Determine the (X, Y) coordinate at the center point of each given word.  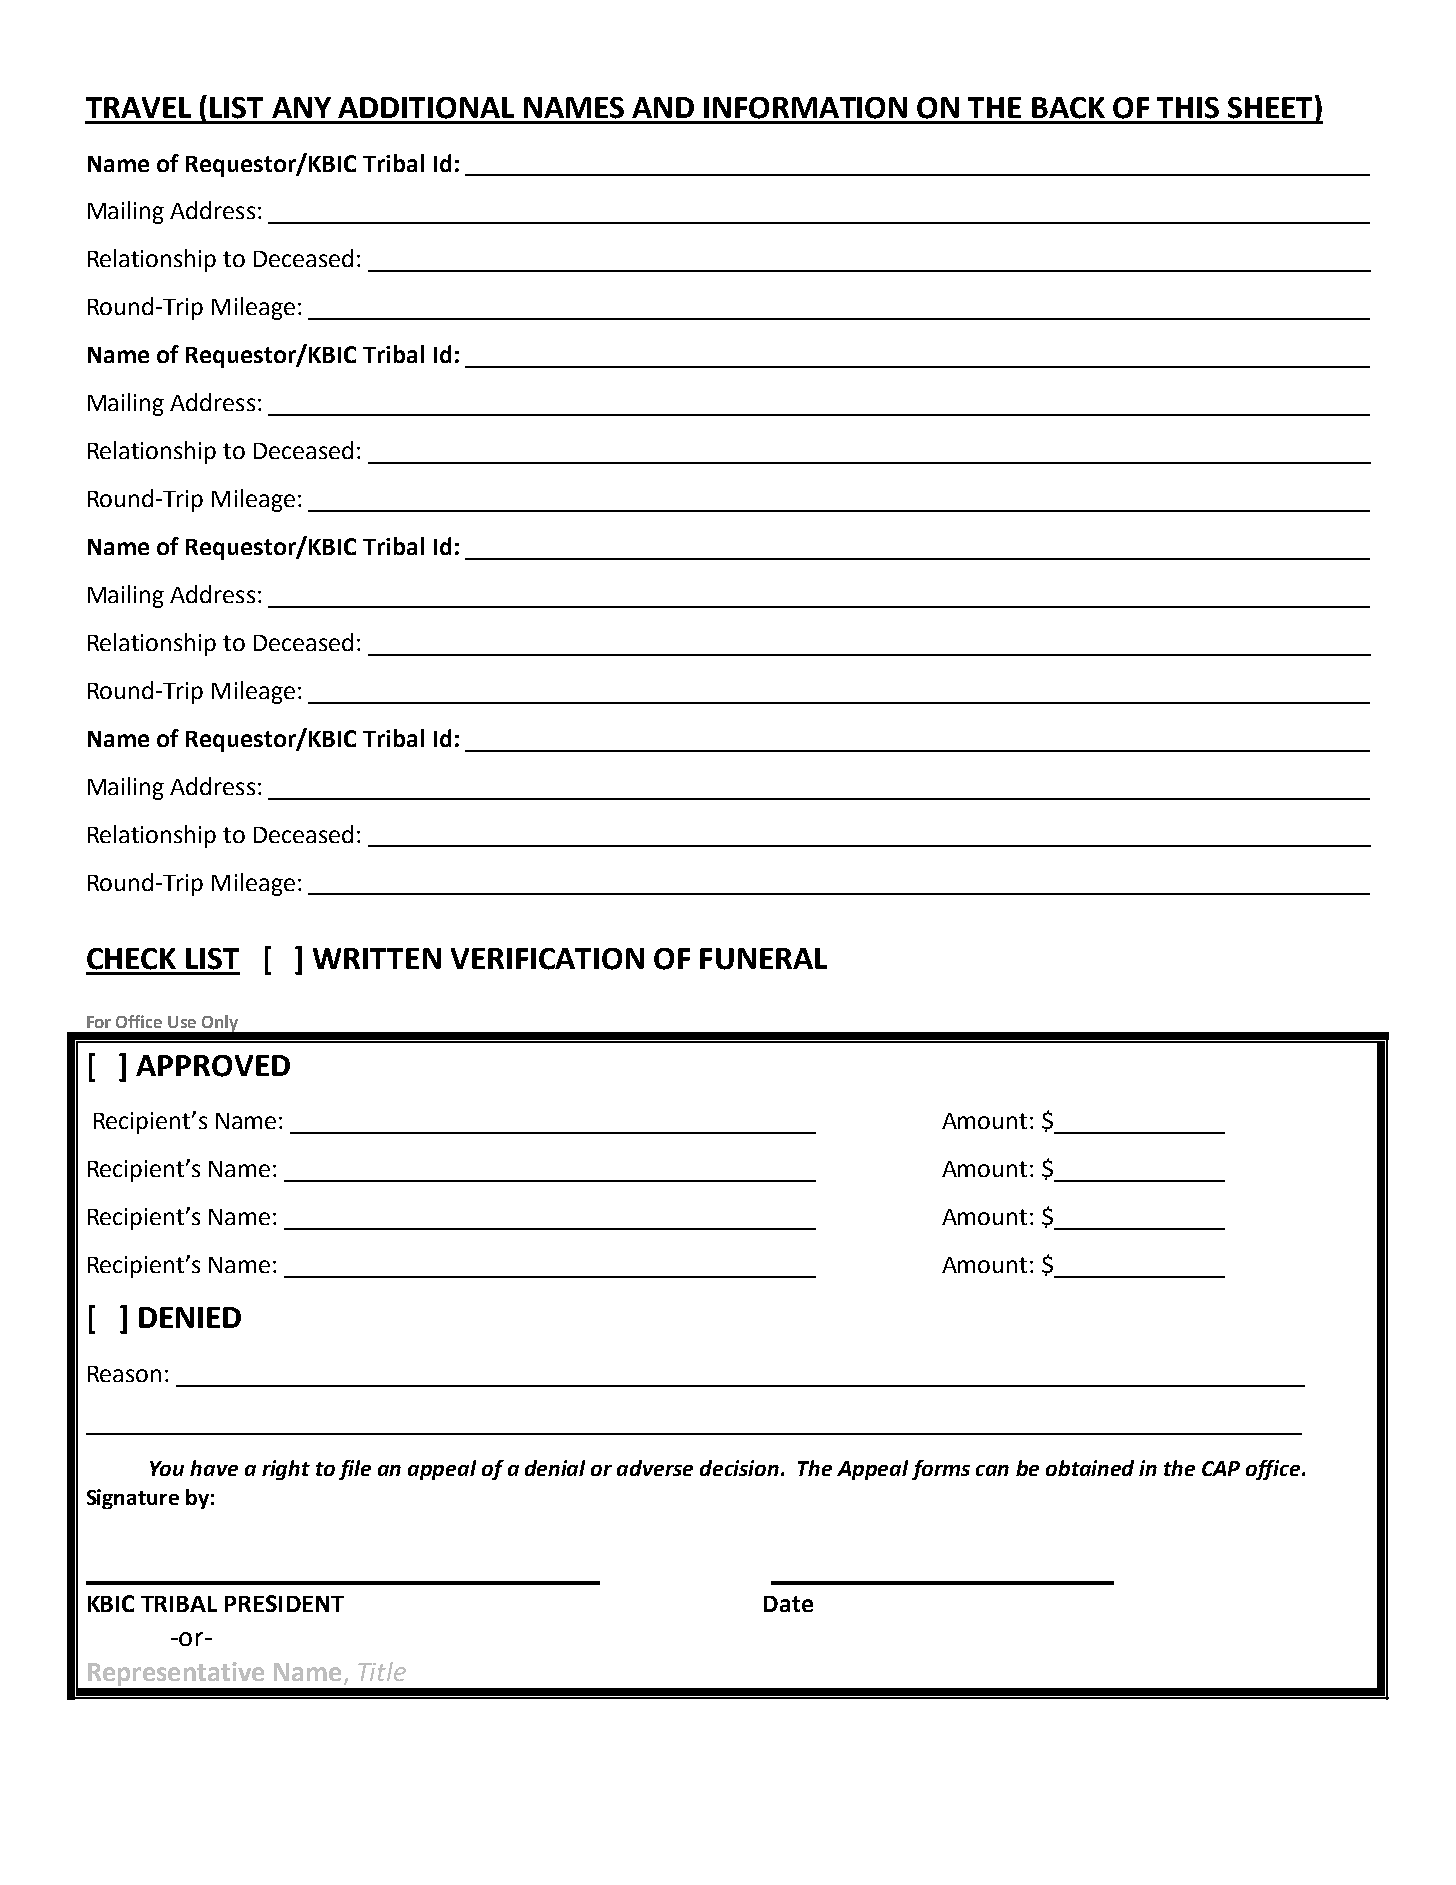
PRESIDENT (284, 1603)
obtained (1090, 1468)
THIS (1188, 108)
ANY (301, 107)
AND (663, 107)
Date (788, 1604)
